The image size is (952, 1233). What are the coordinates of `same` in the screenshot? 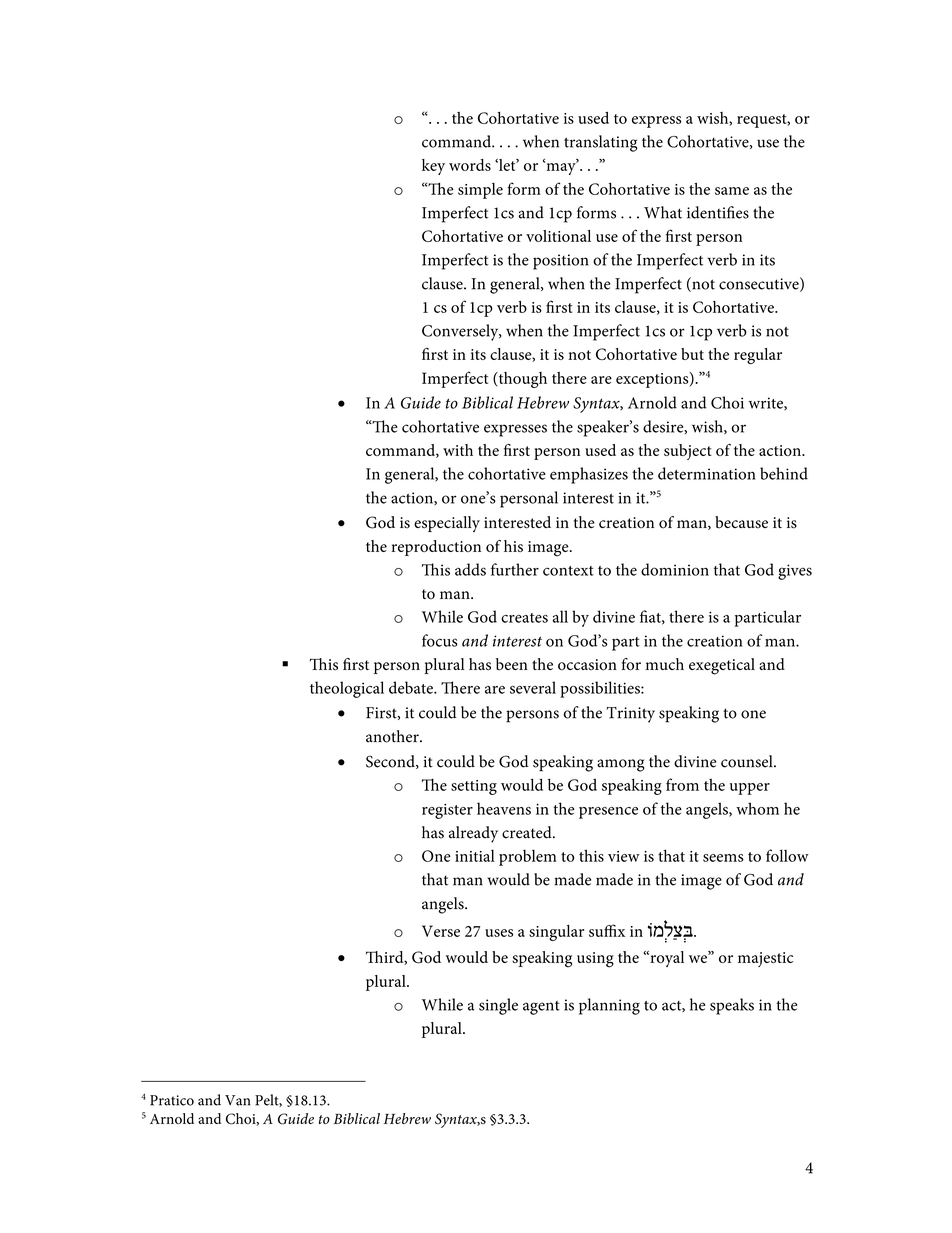 It's located at (732, 191).
